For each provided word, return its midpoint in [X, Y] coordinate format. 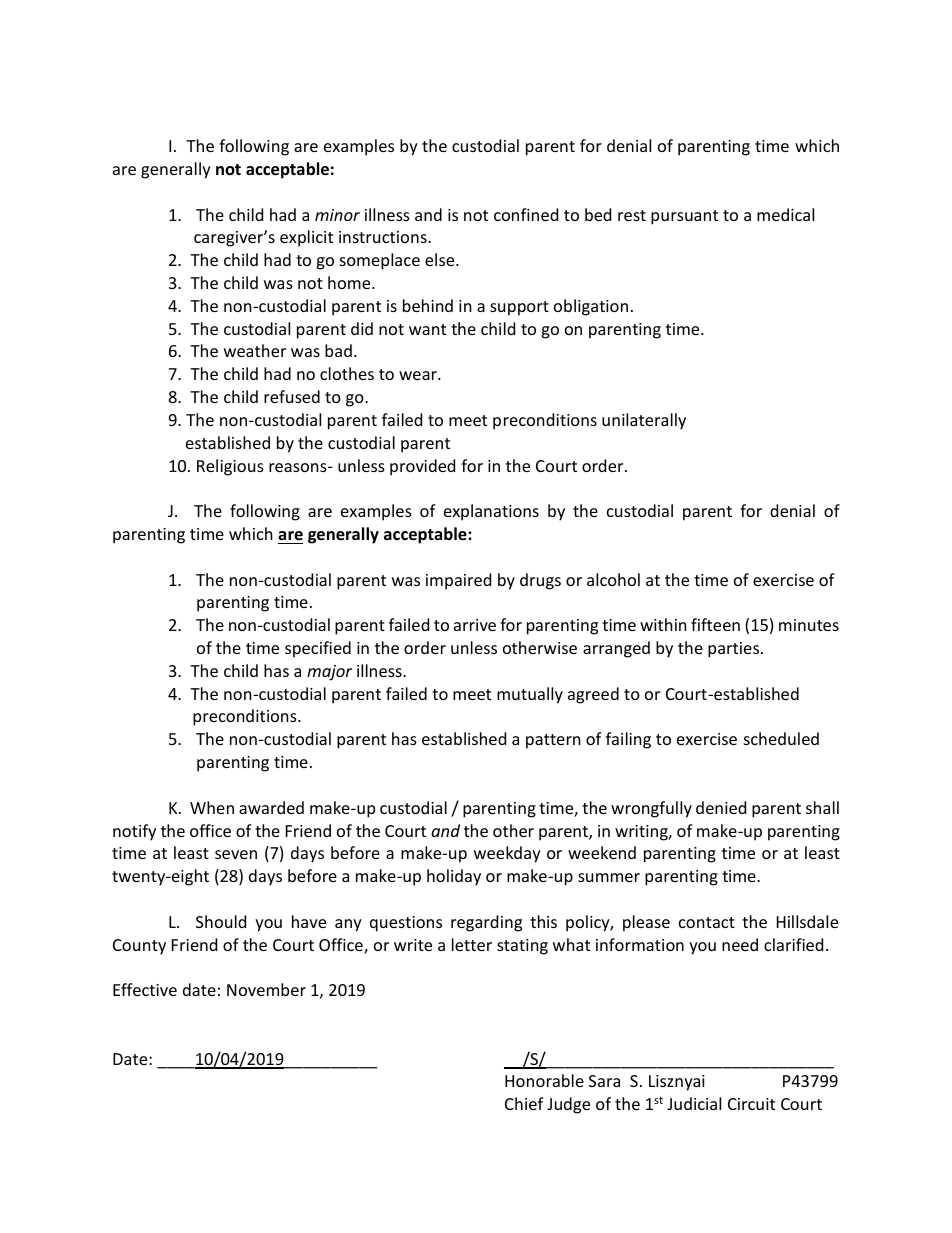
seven [236, 854]
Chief [524, 1103]
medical [785, 214]
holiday [454, 877]
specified [318, 649]
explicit [306, 238]
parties [735, 650]
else [441, 259]
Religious [230, 467]
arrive [475, 625]
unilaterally [644, 421]
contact [707, 922]
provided [422, 467]
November [266, 989]
